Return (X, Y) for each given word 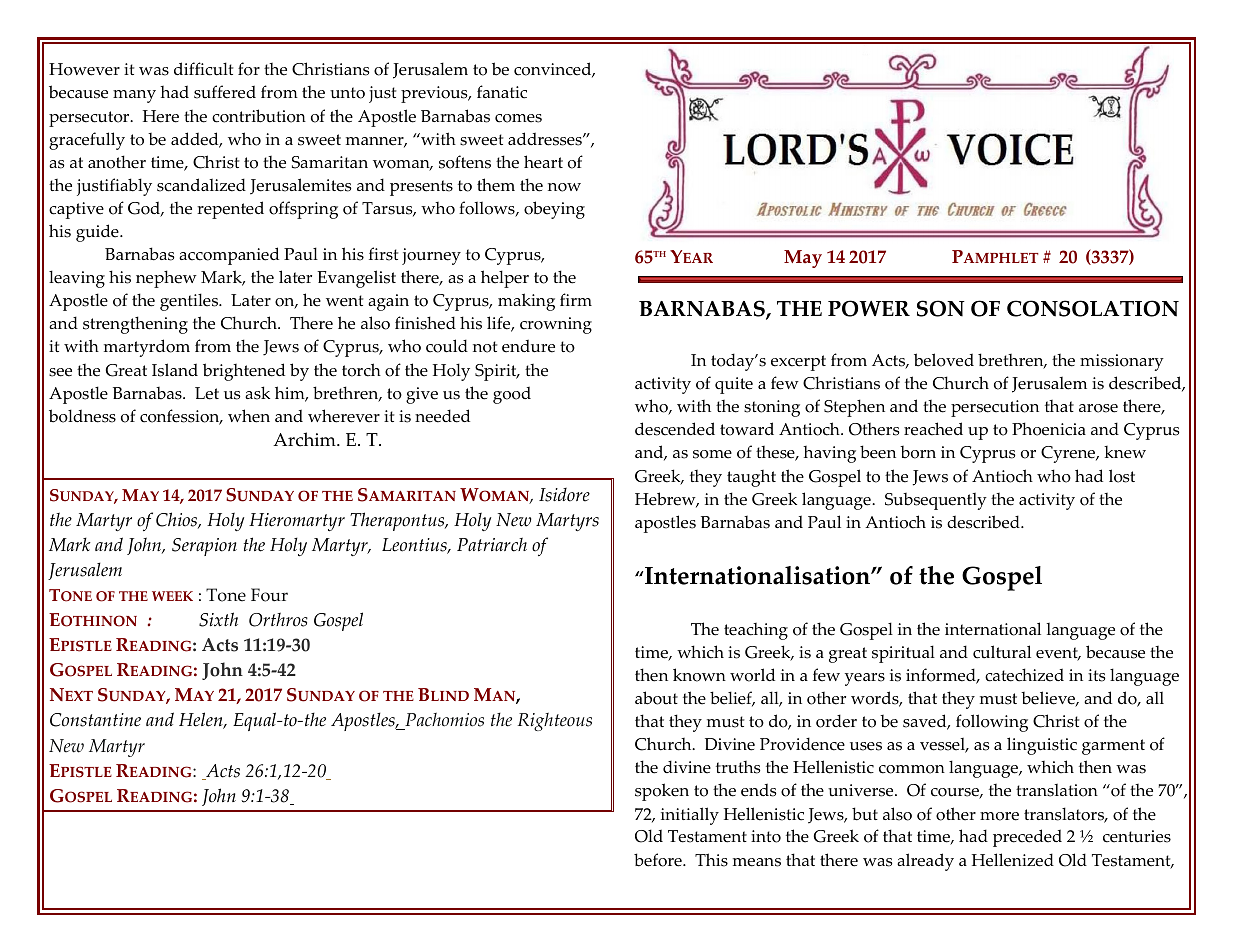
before (659, 860)
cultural (1002, 652)
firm (576, 299)
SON (941, 308)
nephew (166, 279)
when (249, 416)
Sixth (218, 619)
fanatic (502, 92)
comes (518, 118)
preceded (1027, 838)
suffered (225, 92)
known (699, 675)
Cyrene (1069, 454)
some (712, 454)
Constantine (95, 720)
